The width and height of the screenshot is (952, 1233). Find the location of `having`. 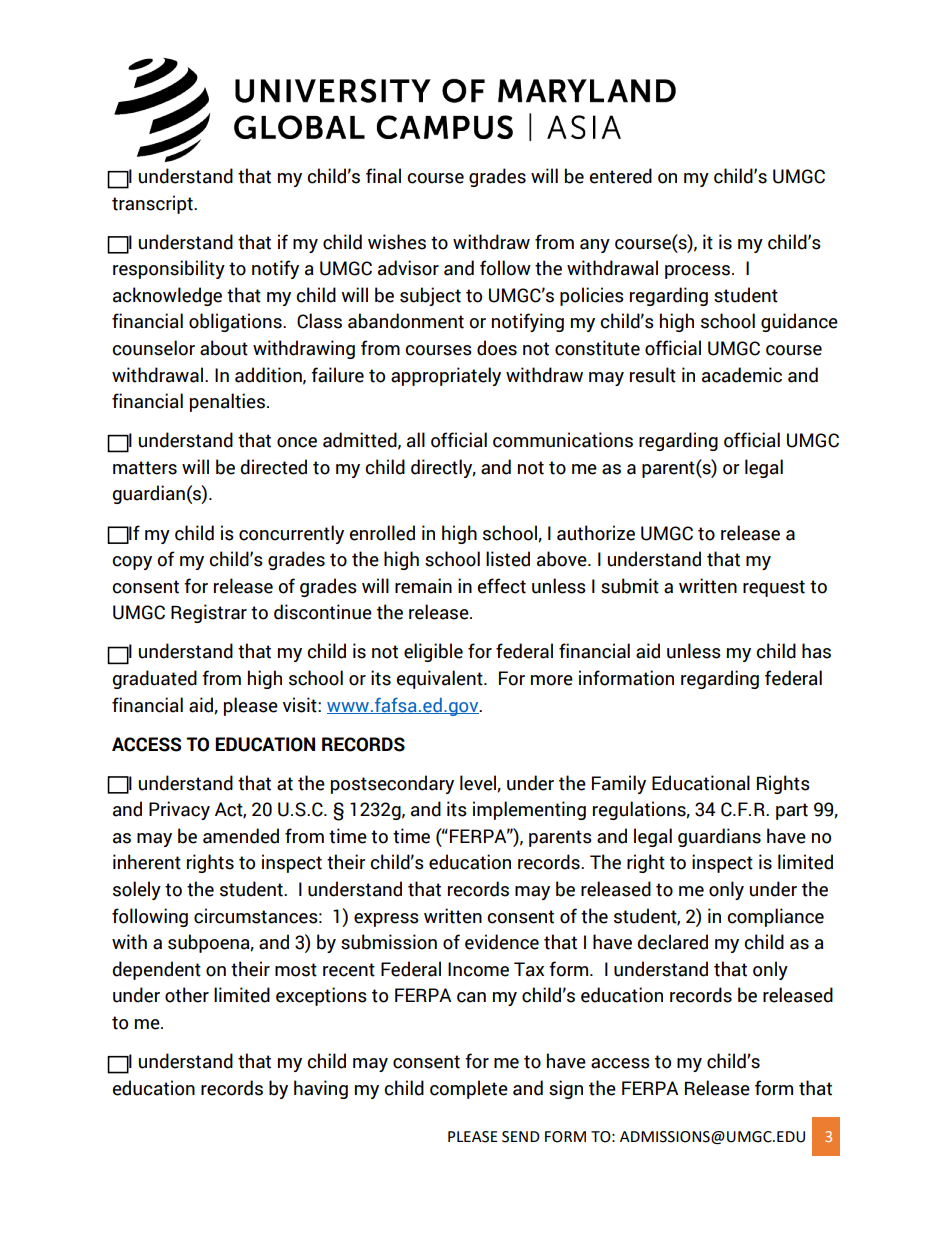

having is located at coordinates (321, 1089).
